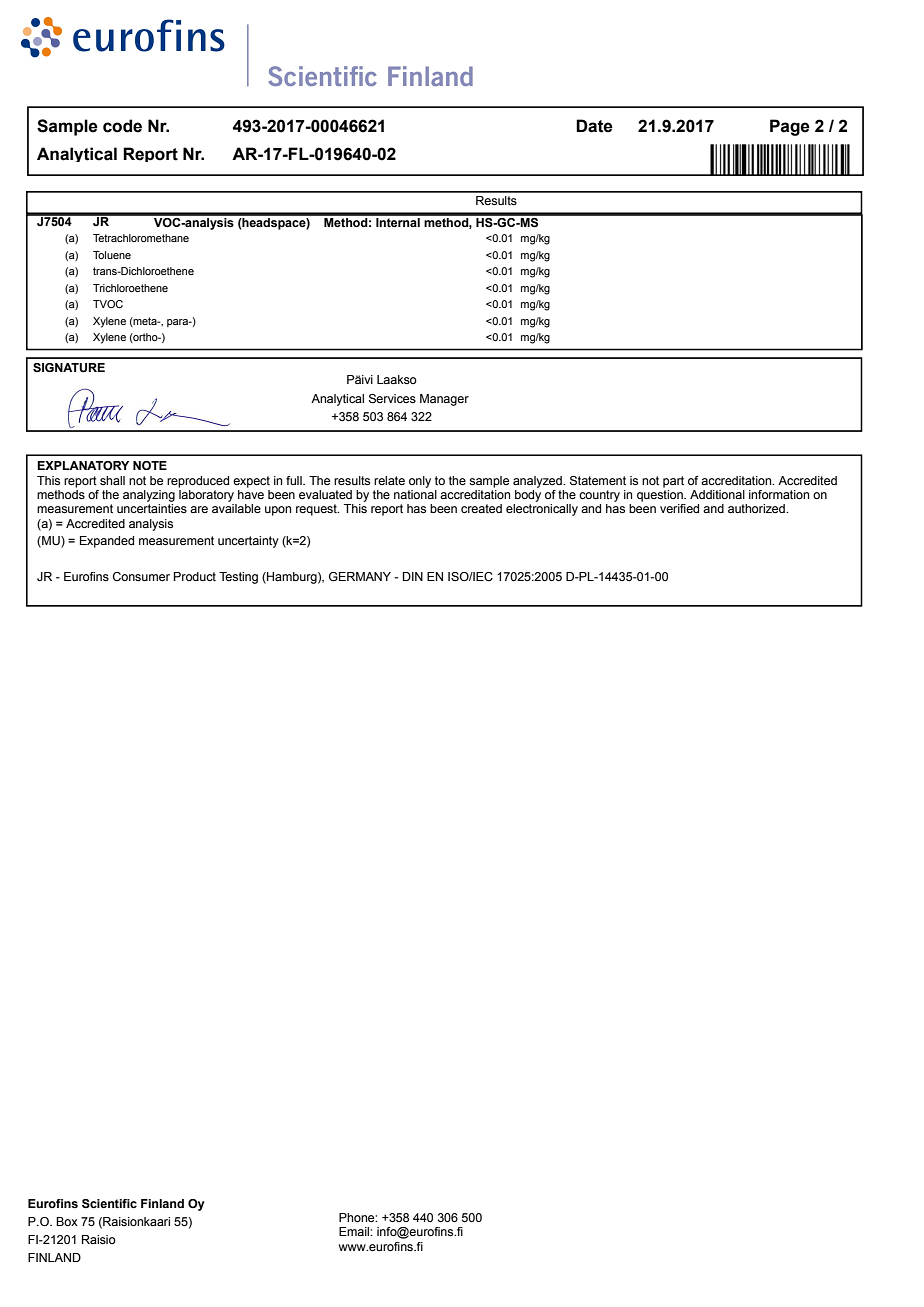  Describe the element at coordinates (109, 1203) in the document. I see `Scientific` at that location.
